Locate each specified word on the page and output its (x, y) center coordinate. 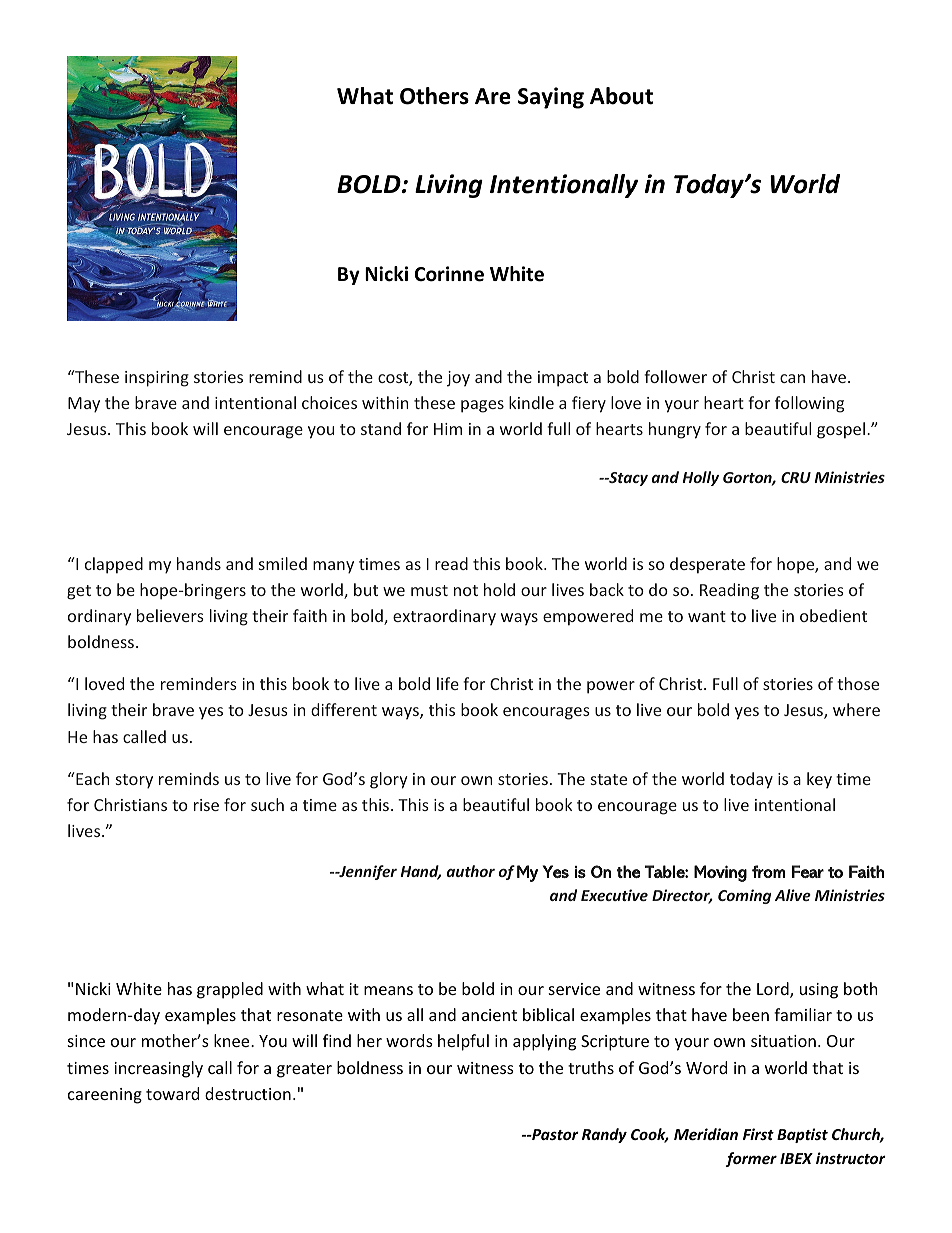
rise (206, 805)
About (621, 96)
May (84, 405)
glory (389, 780)
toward (172, 1093)
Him (448, 429)
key (819, 780)
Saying (551, 98)
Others (434, 96)
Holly (700, 478)
